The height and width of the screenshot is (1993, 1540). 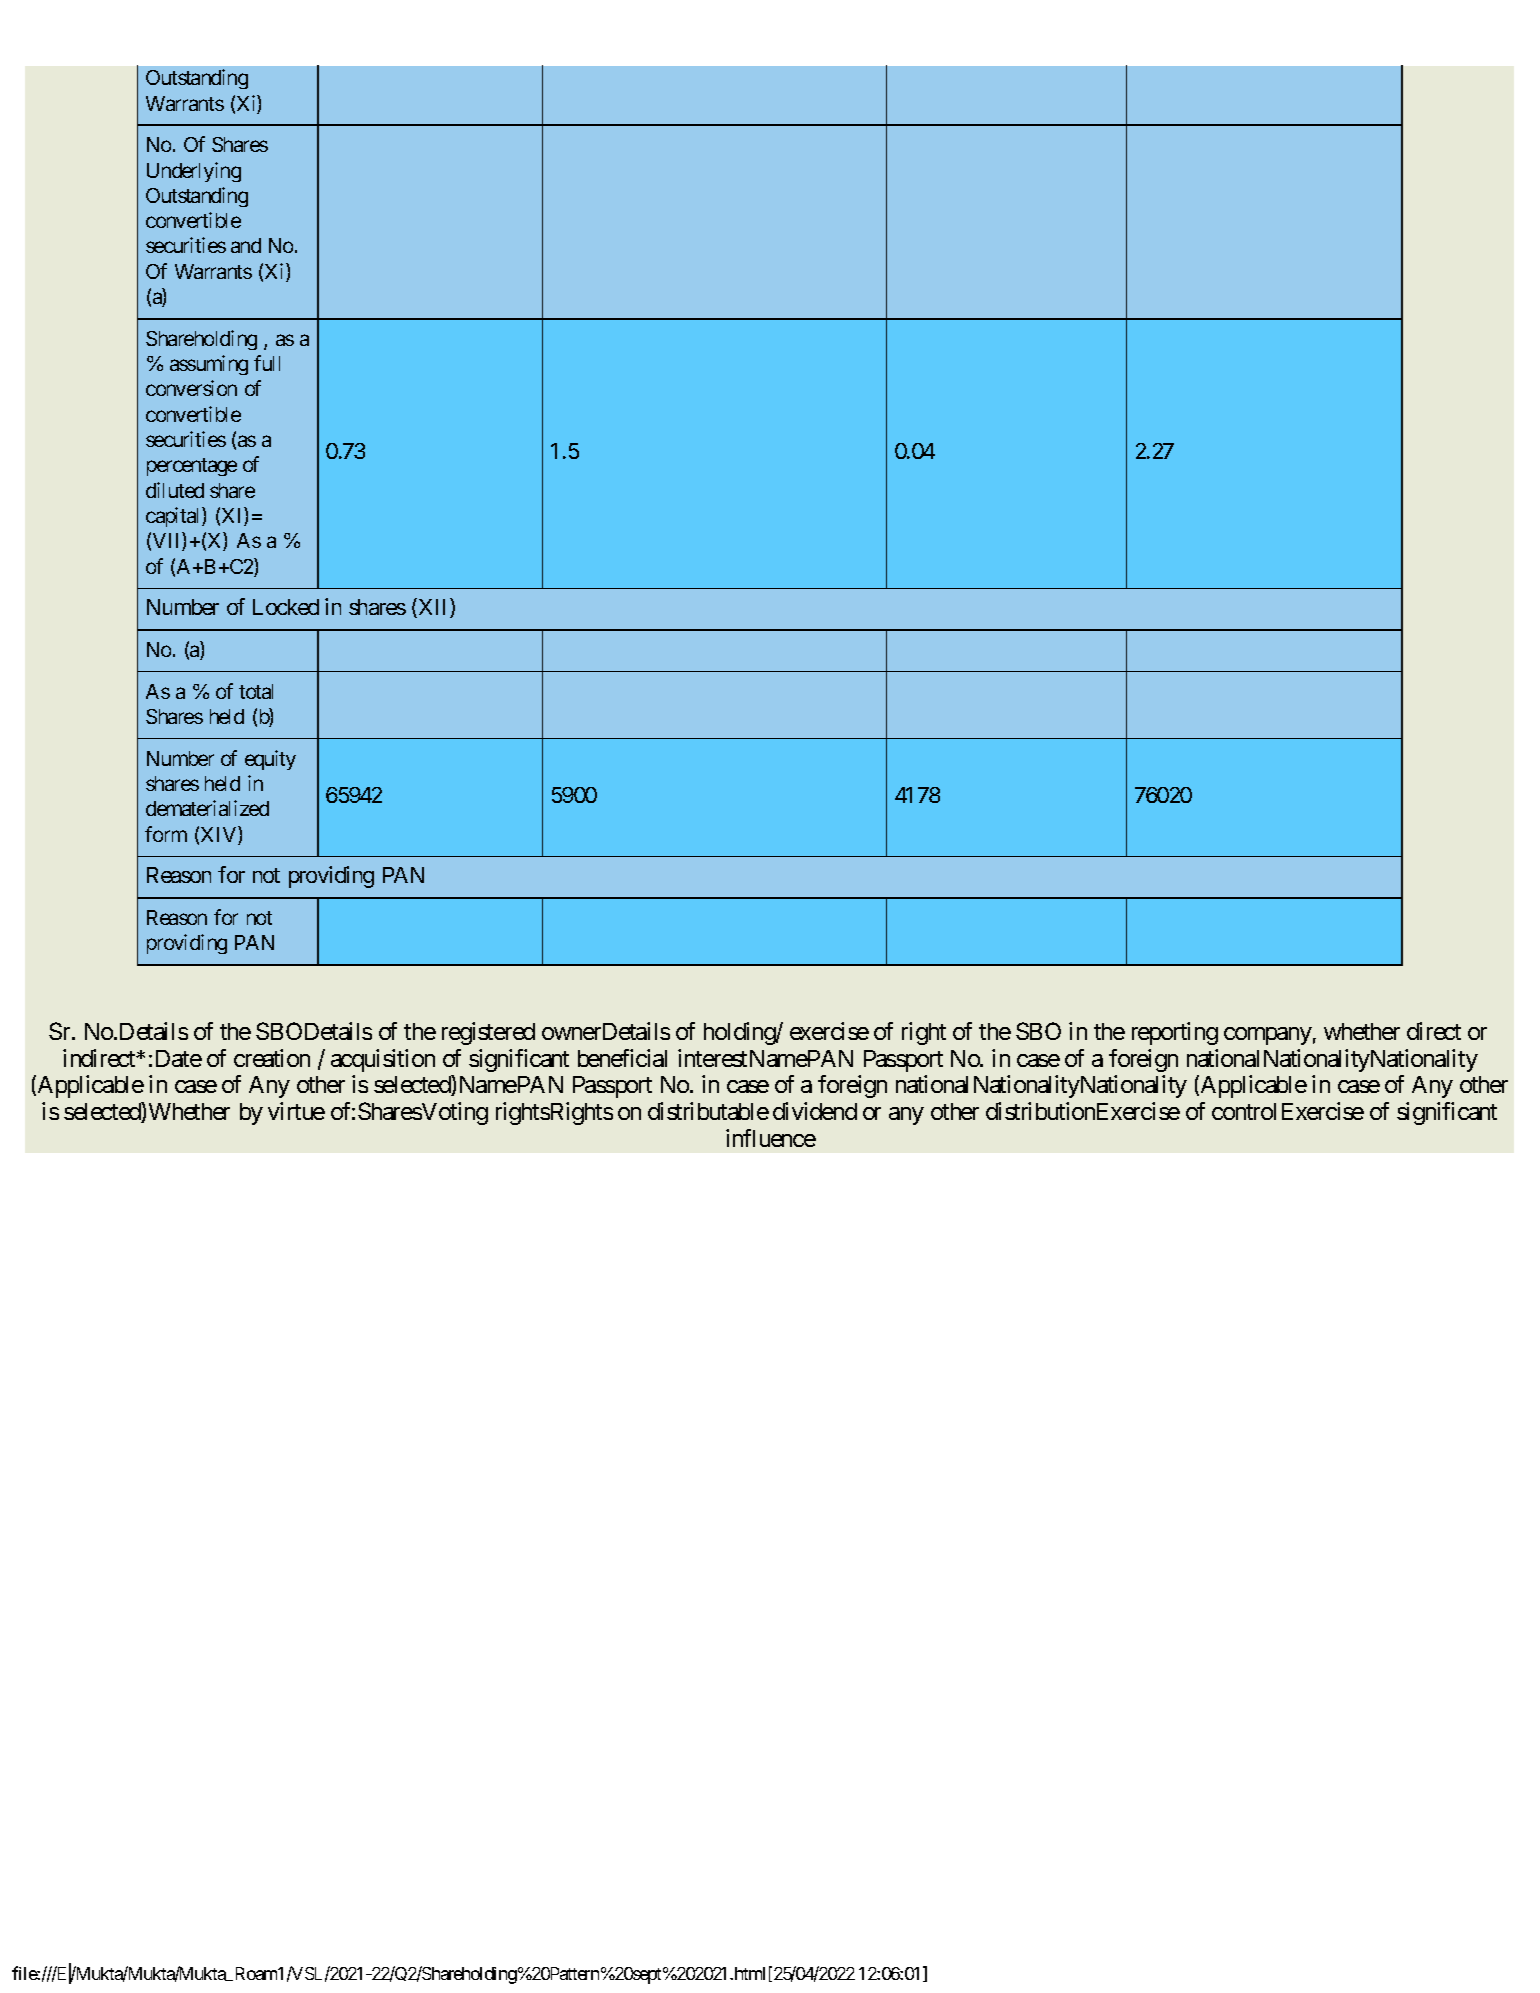 What do you see at coordinates (433, 608) in the screenshot?
I see `XII` at bounding box center [433, 608].
